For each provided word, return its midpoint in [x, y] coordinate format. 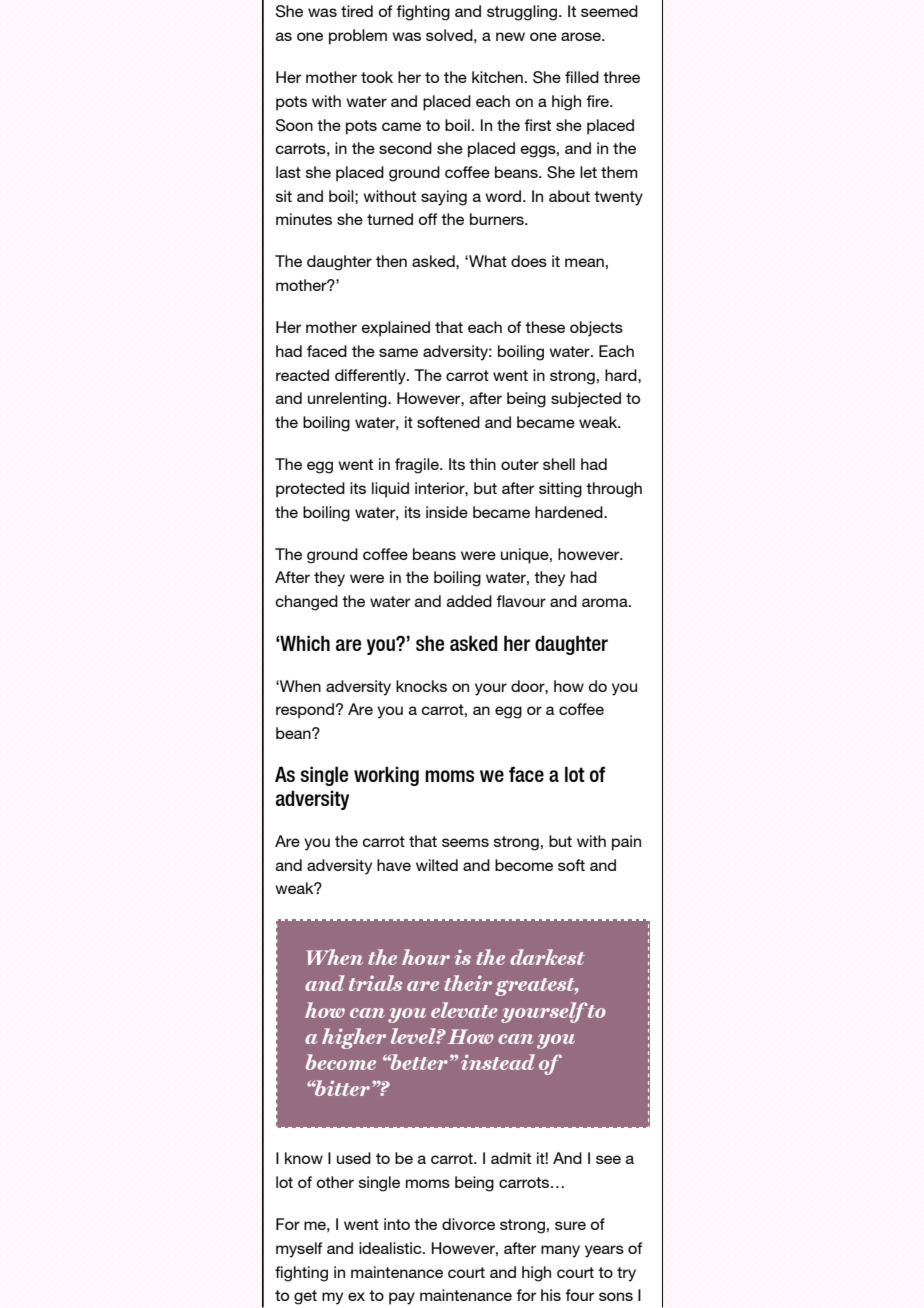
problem [358, 37]
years [604, 1251]
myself [299, 1250]
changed [307, 603]
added [469, 601]
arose [582, 36]
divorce [468, 1224]
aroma [606, 602]
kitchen [497, 77]
